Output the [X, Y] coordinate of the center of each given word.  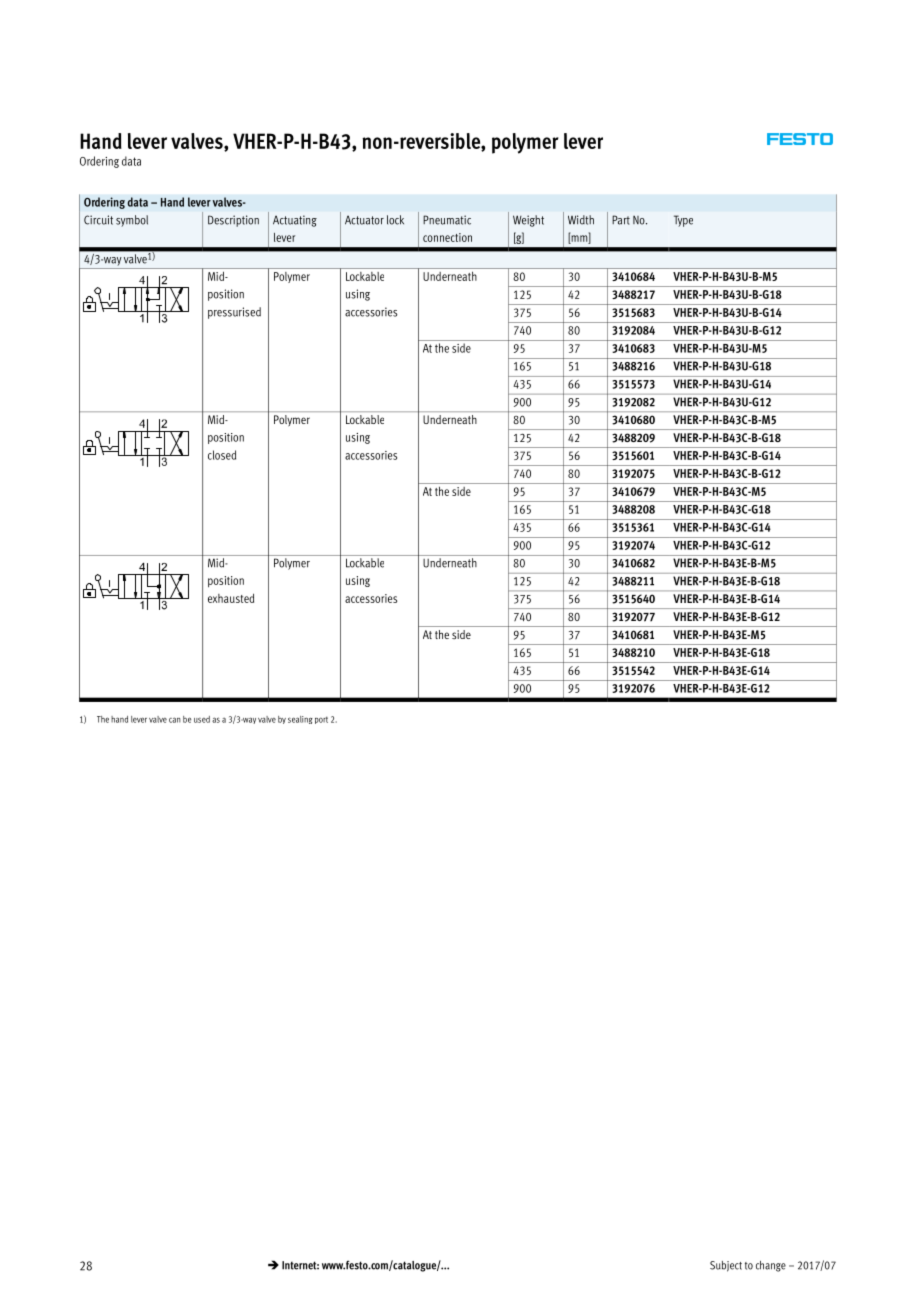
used [202, 719]
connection [447, 237]
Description [233, 221]
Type [683, 221]
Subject [726, 1266]
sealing [300, 720]
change [771, 1266]
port [321, 720]
